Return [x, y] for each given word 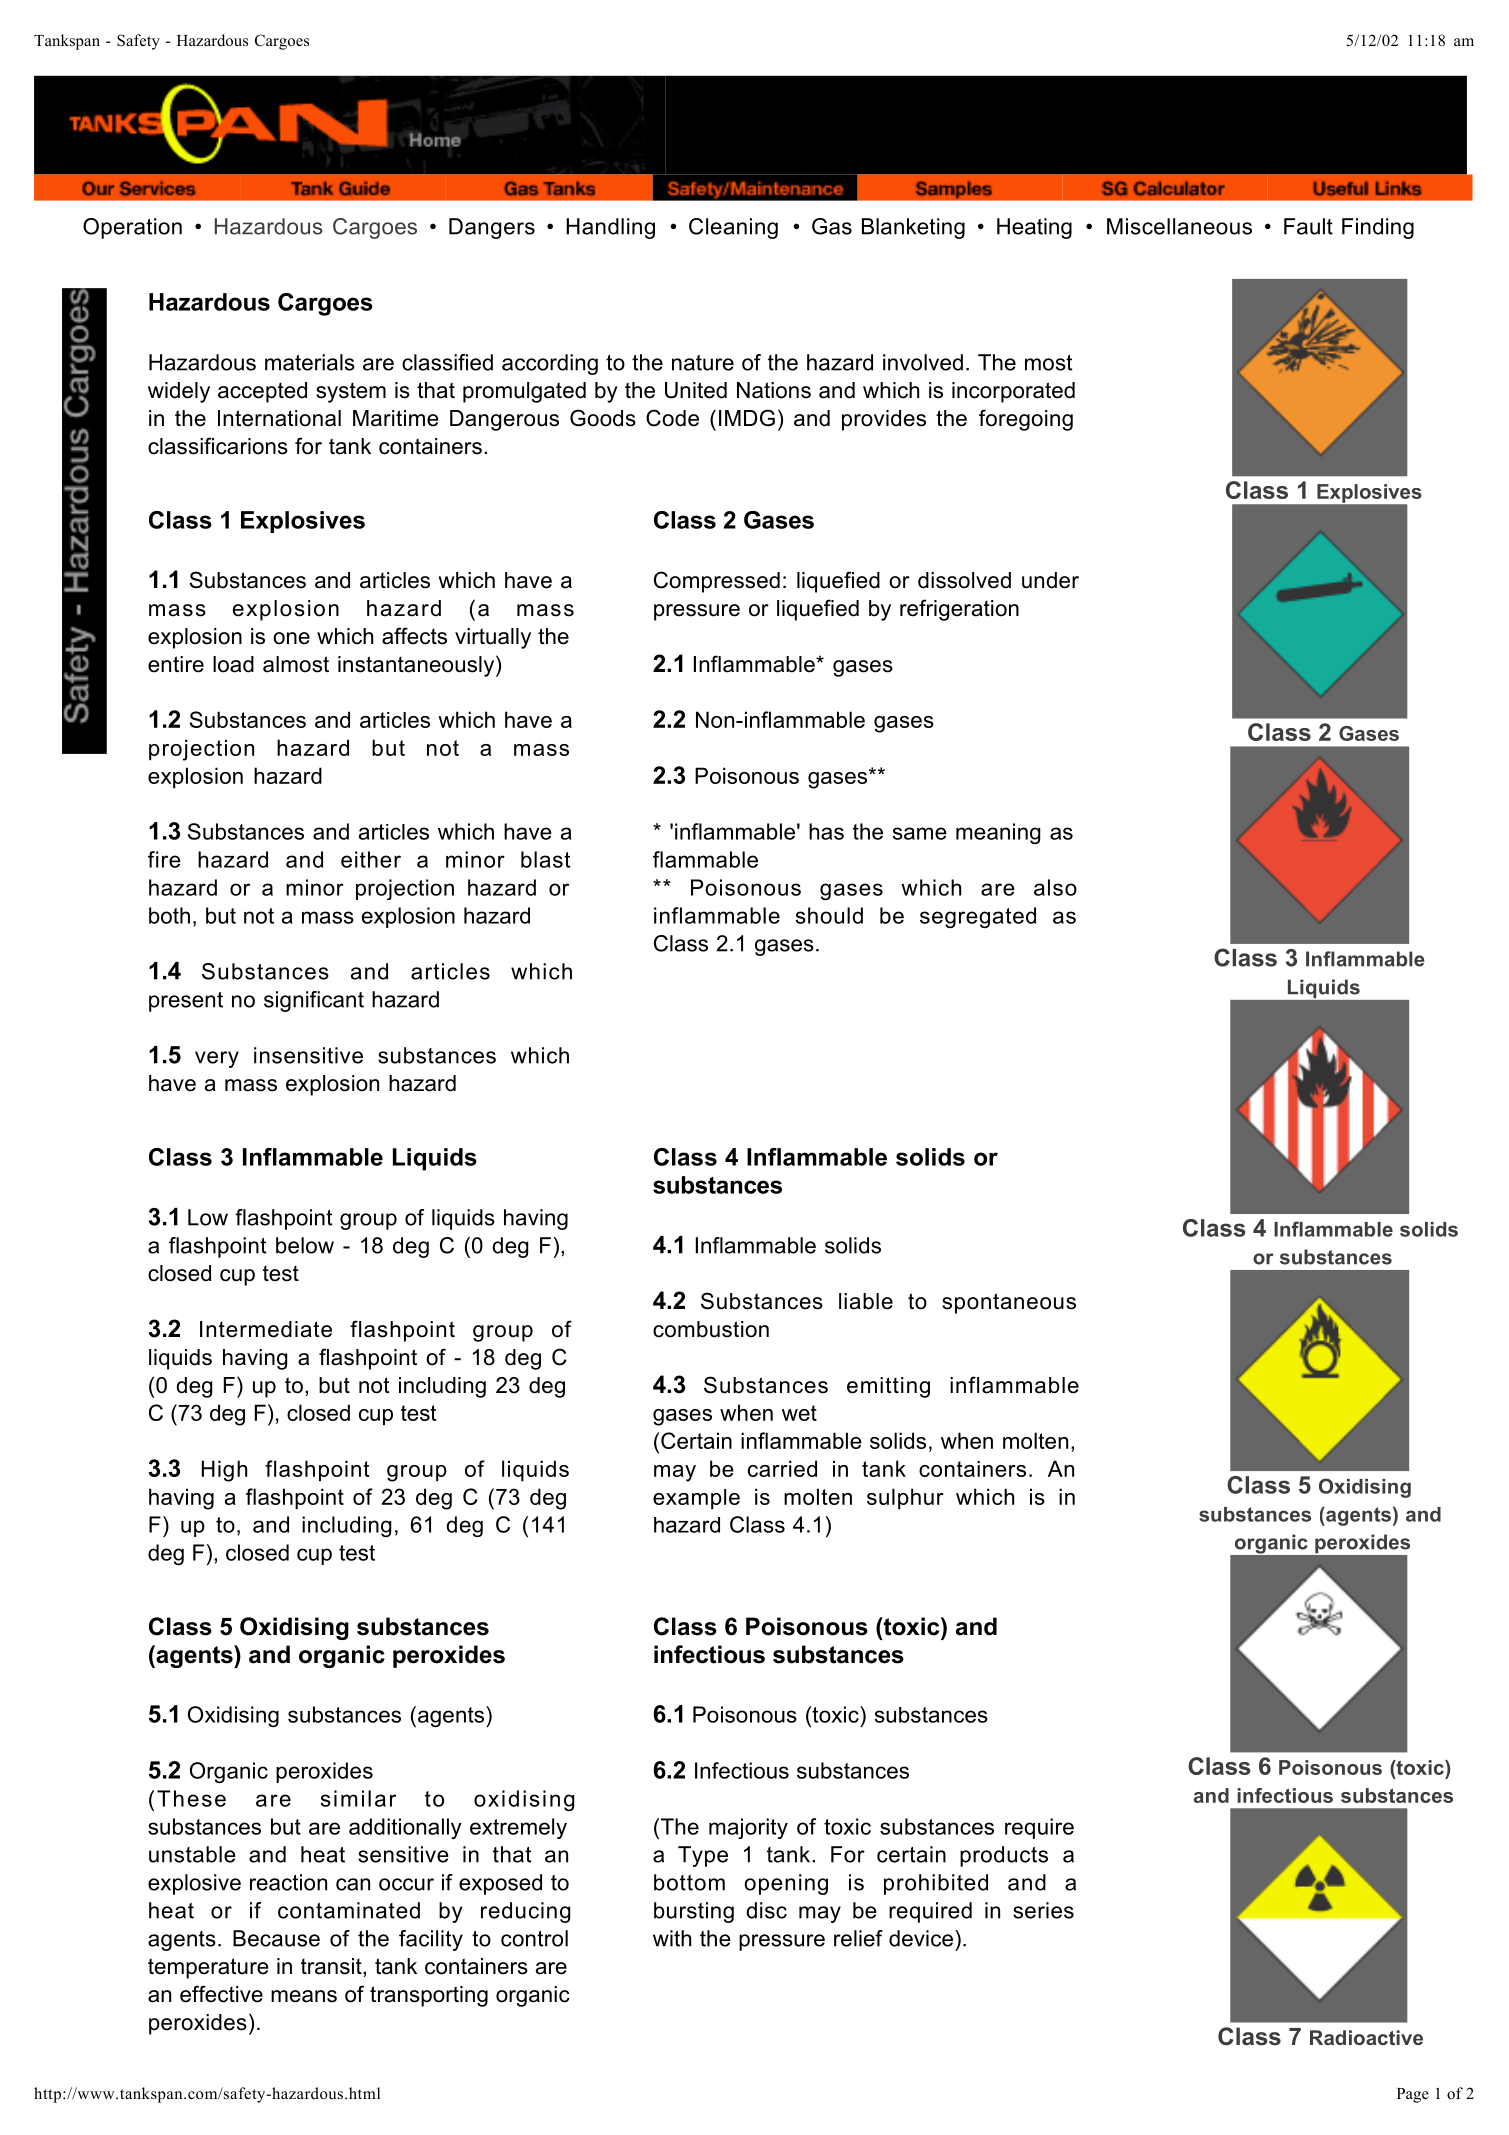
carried [782, 1468]
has [826, 831]
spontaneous [1009, 1303]
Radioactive [1366, 2037]
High [224, 1471]
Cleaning [733, 228]
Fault [1308, 226]
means [304, 1996]
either [371, 859]
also [1055, 887]
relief [858, 1938]
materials [310, 362]
